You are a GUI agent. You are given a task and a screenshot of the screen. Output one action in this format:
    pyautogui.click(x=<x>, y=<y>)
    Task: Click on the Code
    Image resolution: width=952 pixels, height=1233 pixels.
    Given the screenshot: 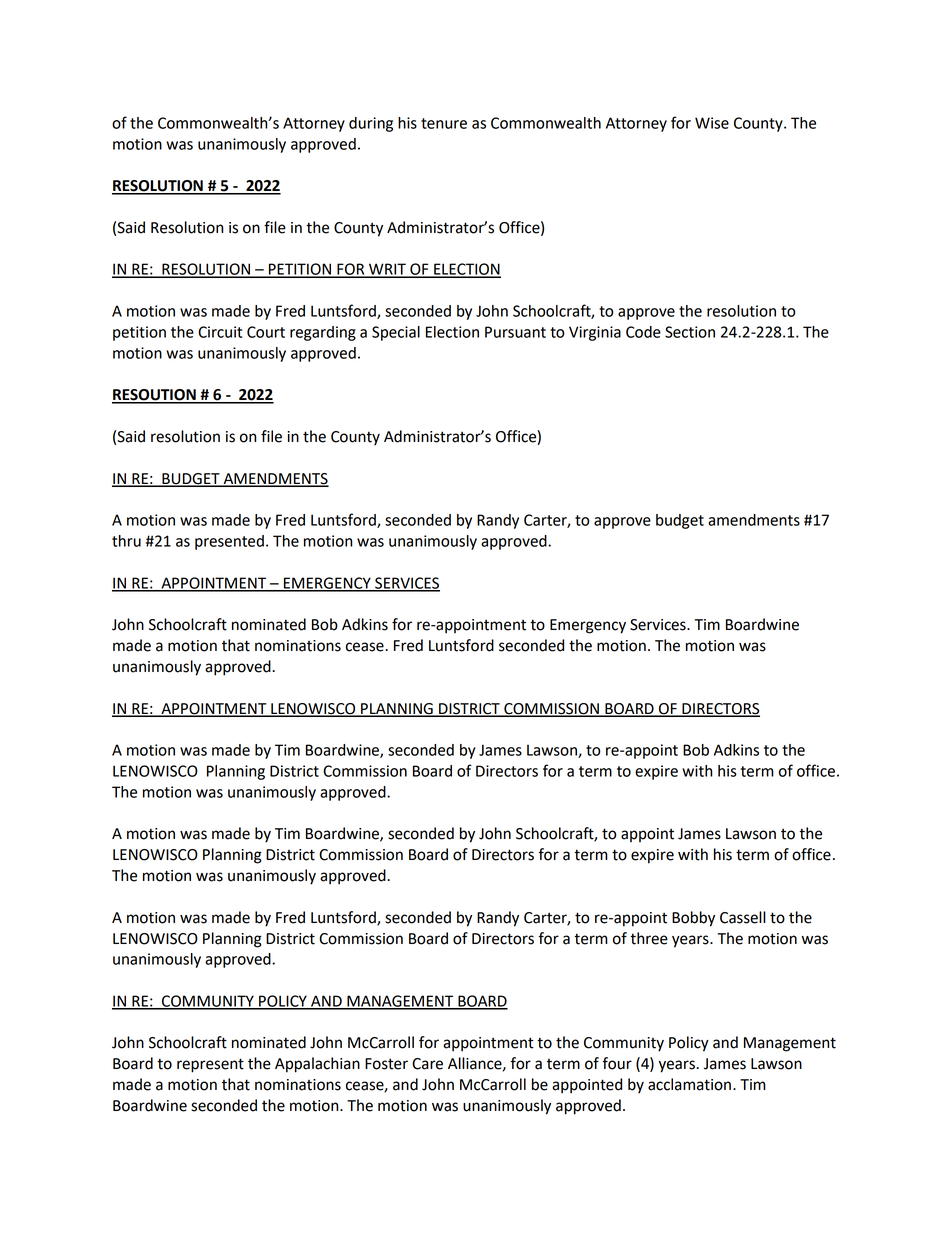 What is the action you would take?
    pyautogui.click(x=643, y=332)
